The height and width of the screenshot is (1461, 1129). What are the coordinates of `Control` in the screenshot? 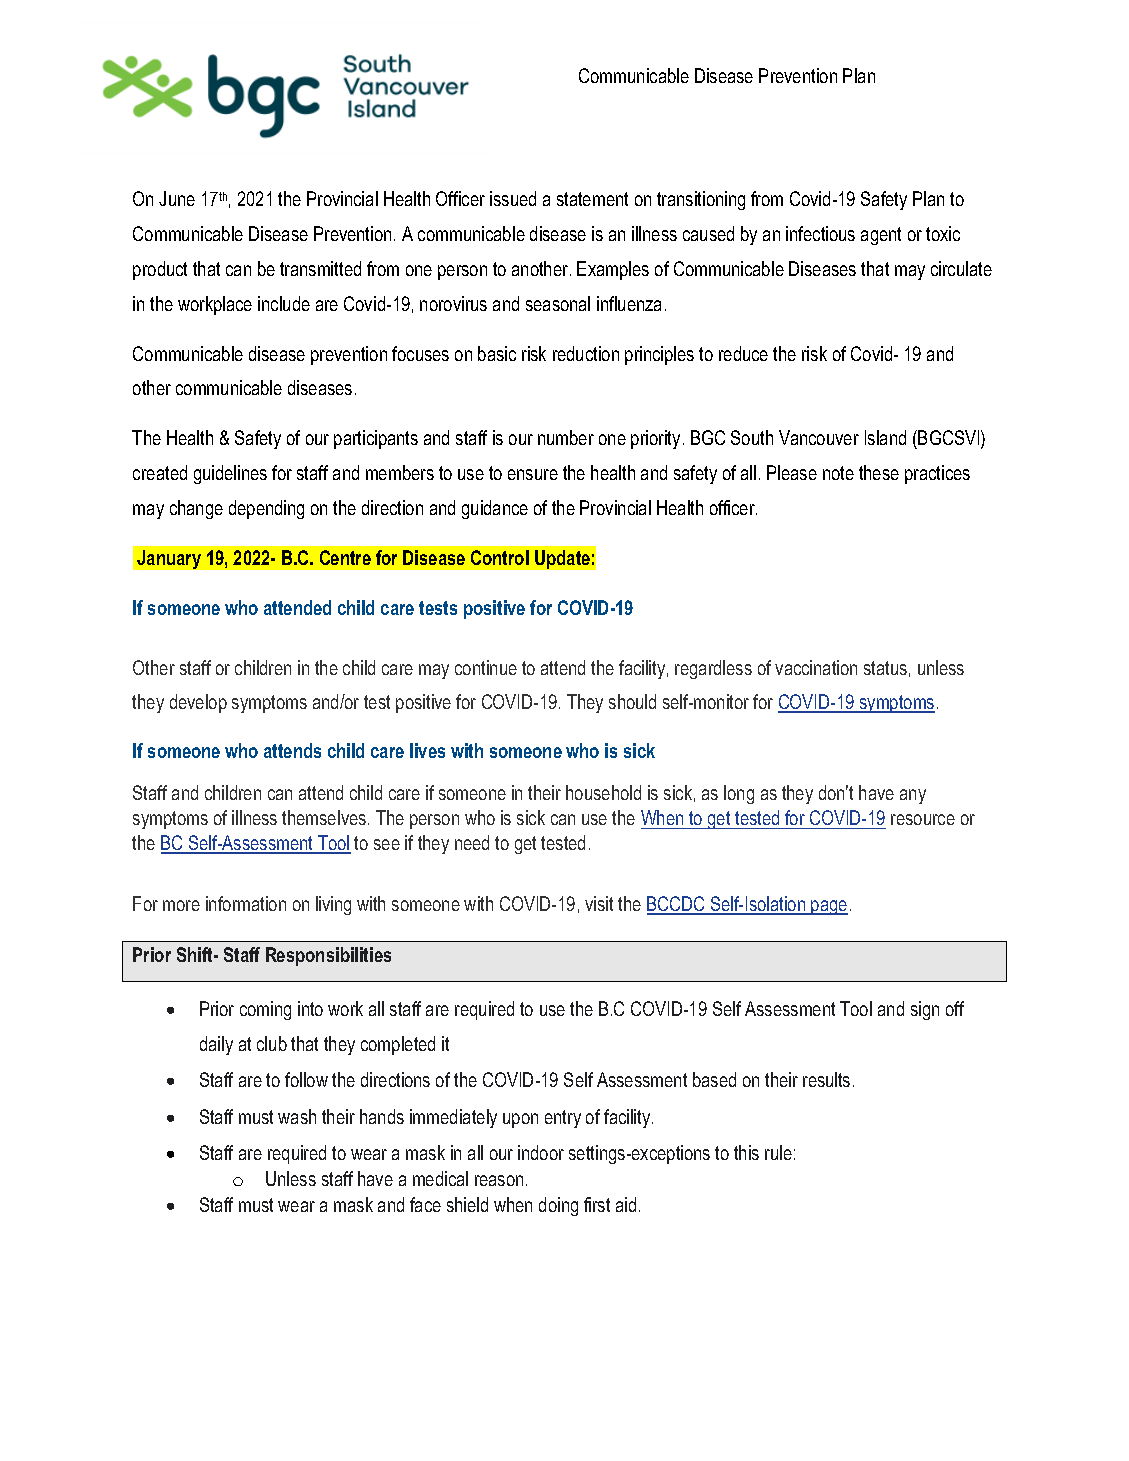 It's located at (500, 557).
